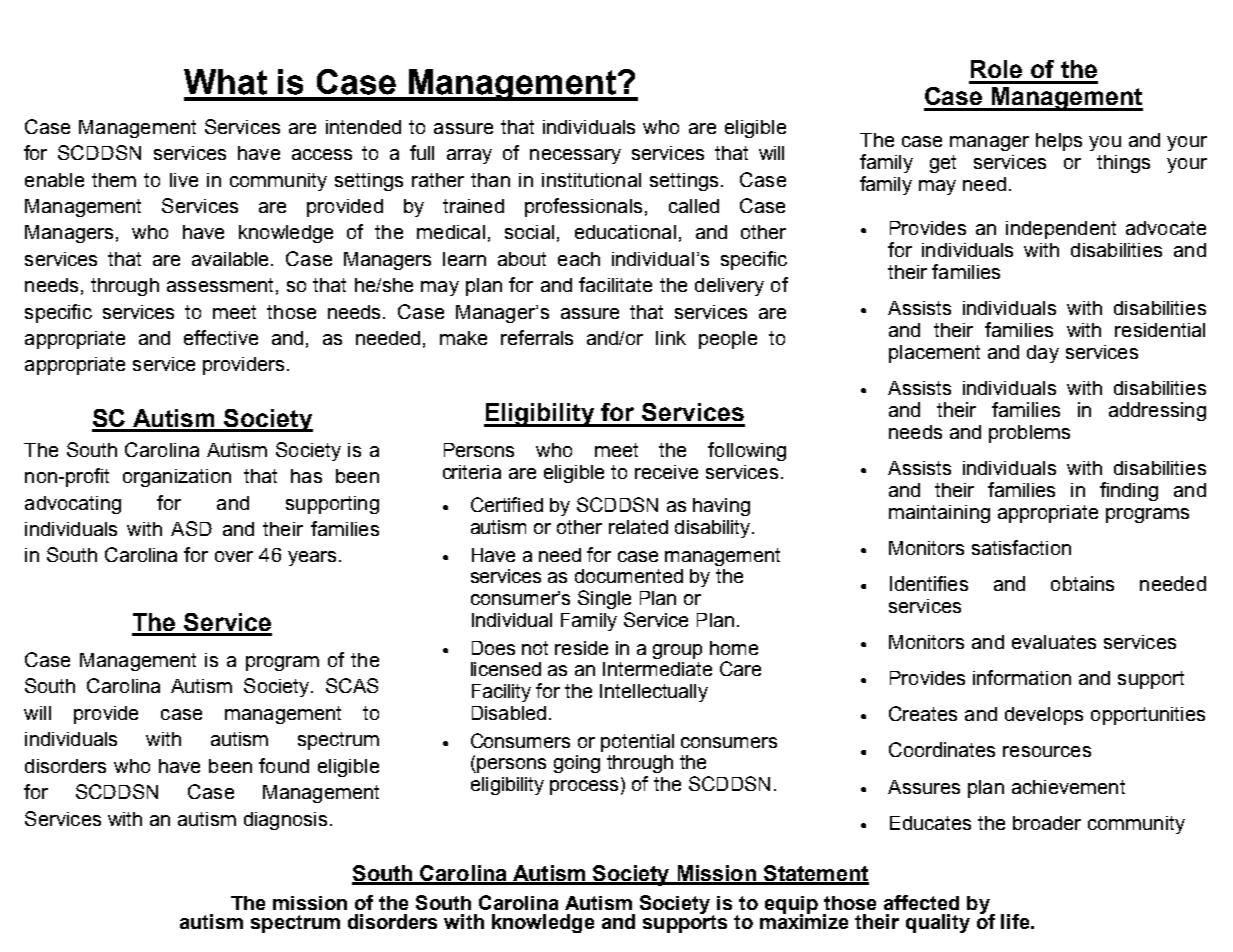 The image size is (1233, 952). What do you see at coordinates (284, 765) in the page?
I see `found` at bounding box center [284, 765].
